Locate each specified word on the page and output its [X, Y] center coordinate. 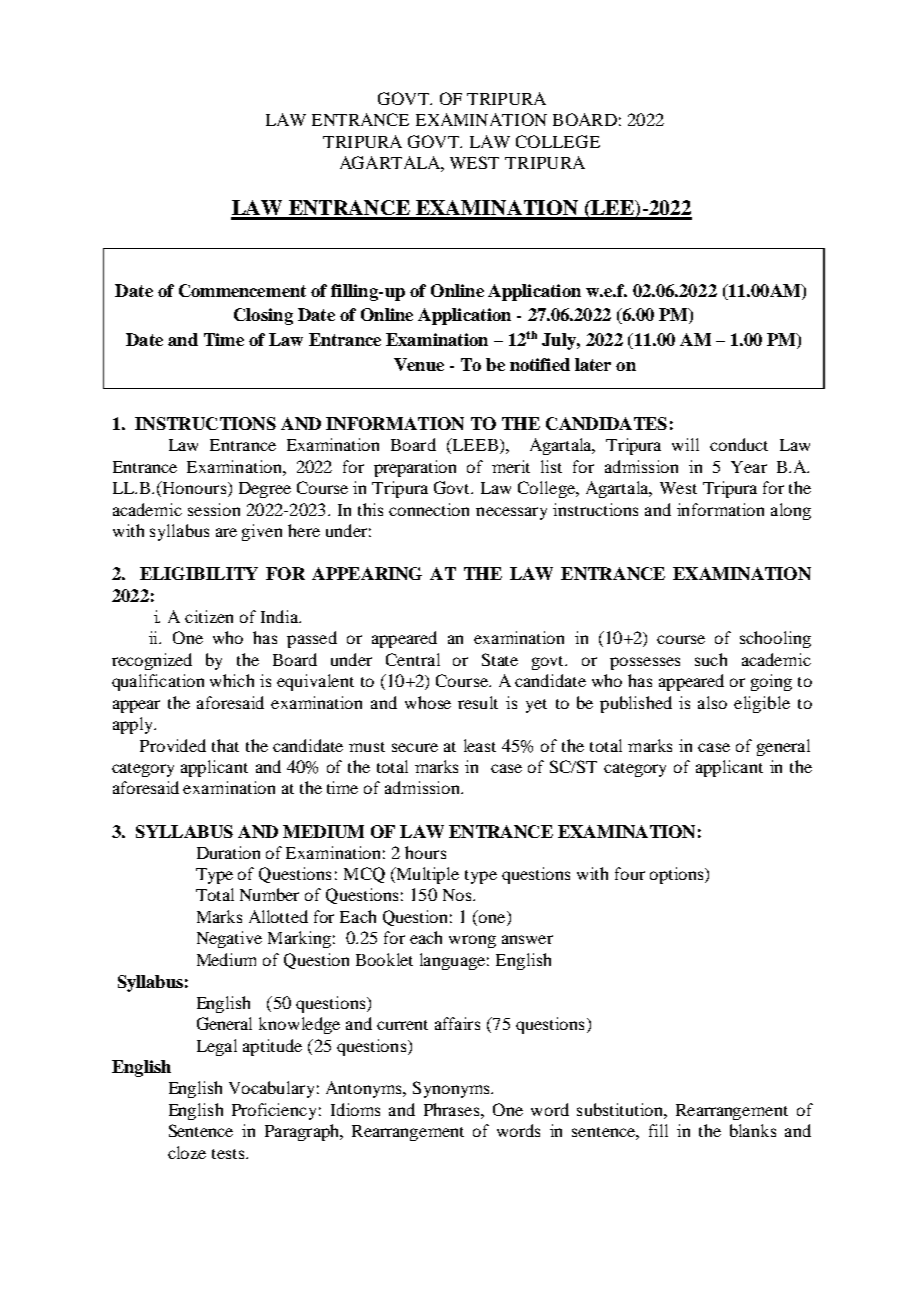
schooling [775, 639]
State [500, 659]
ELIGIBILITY [199, 573]
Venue [419, 364]
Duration [228, 852]
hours [425, 852]
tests [229, 1154]
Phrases [453, 1109]
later [593, 364]
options [678, 875]
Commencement [242, 290]
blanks [753, 1130]
